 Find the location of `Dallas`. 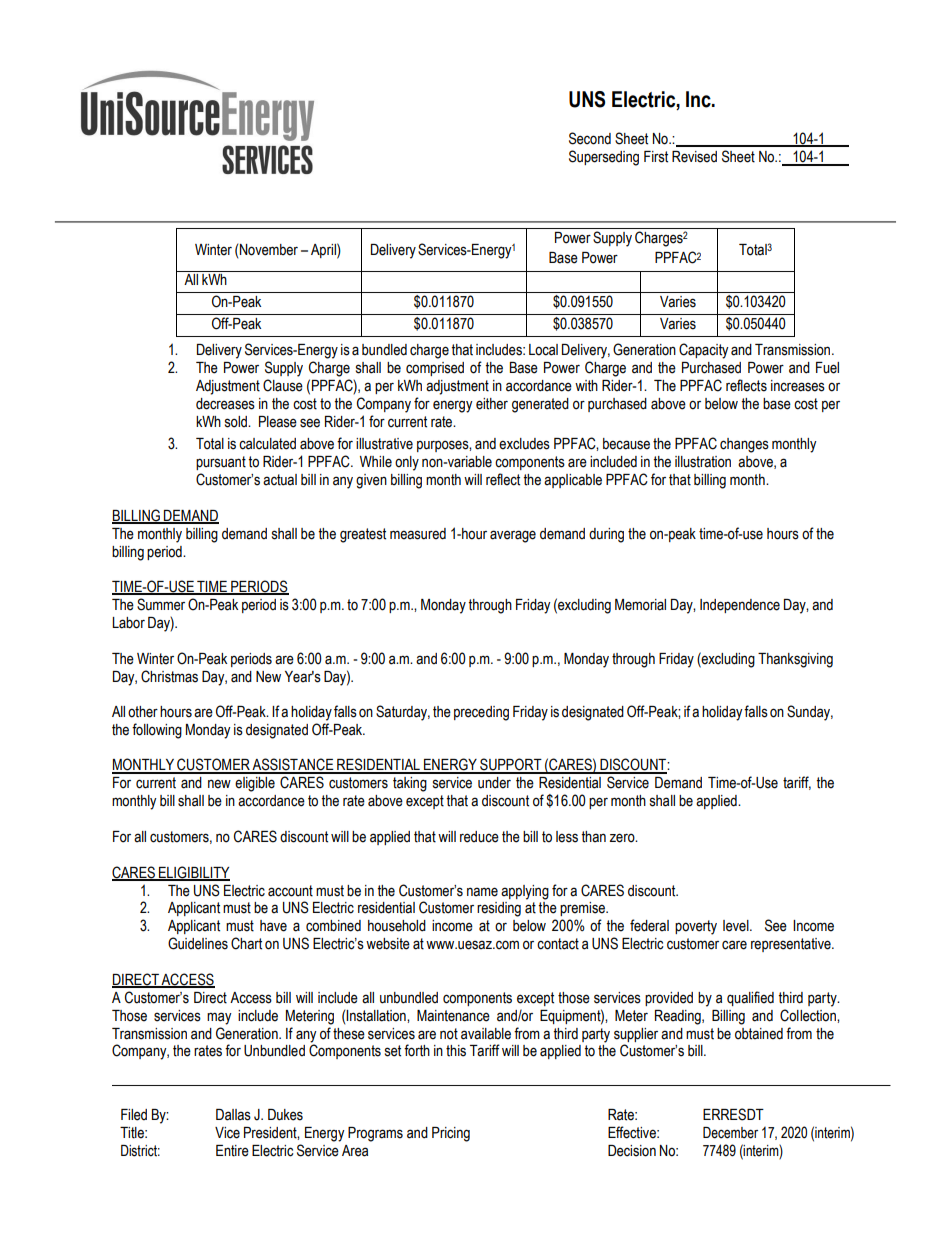

Dallas is located at coordinates (233, 1115).
